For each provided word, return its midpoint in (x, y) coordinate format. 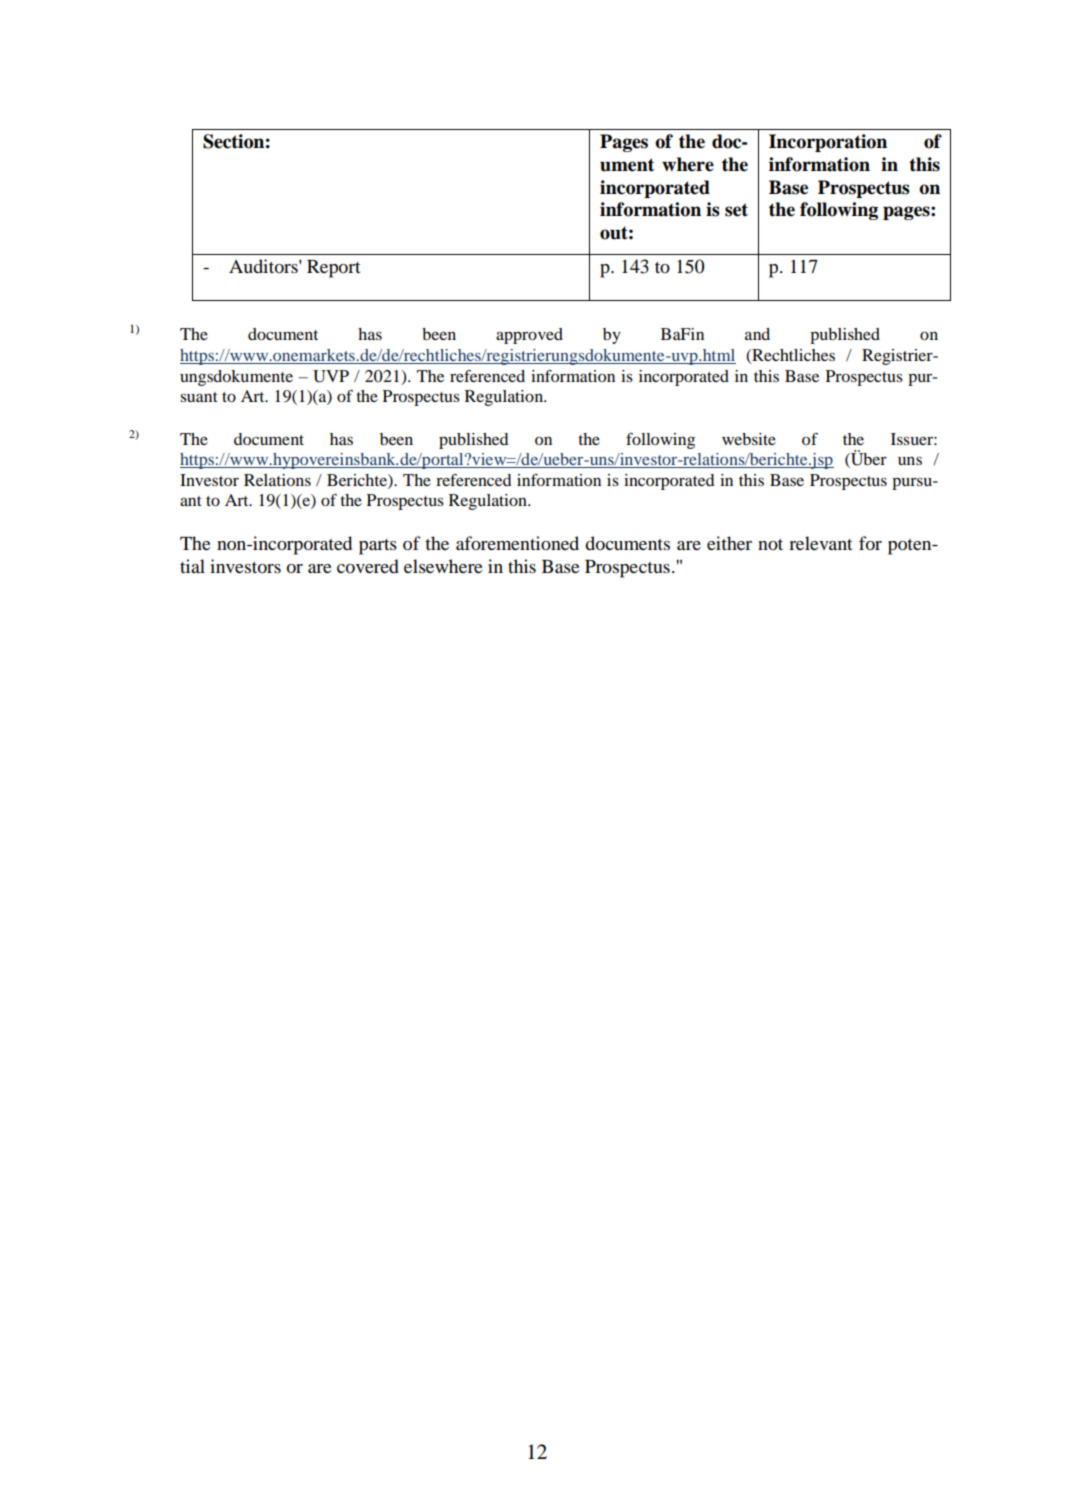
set (736, 210)
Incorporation (828, 143)
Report (333, 269)
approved (529, 336)
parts (378, 547)
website (749, 439)
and (757, 334)
